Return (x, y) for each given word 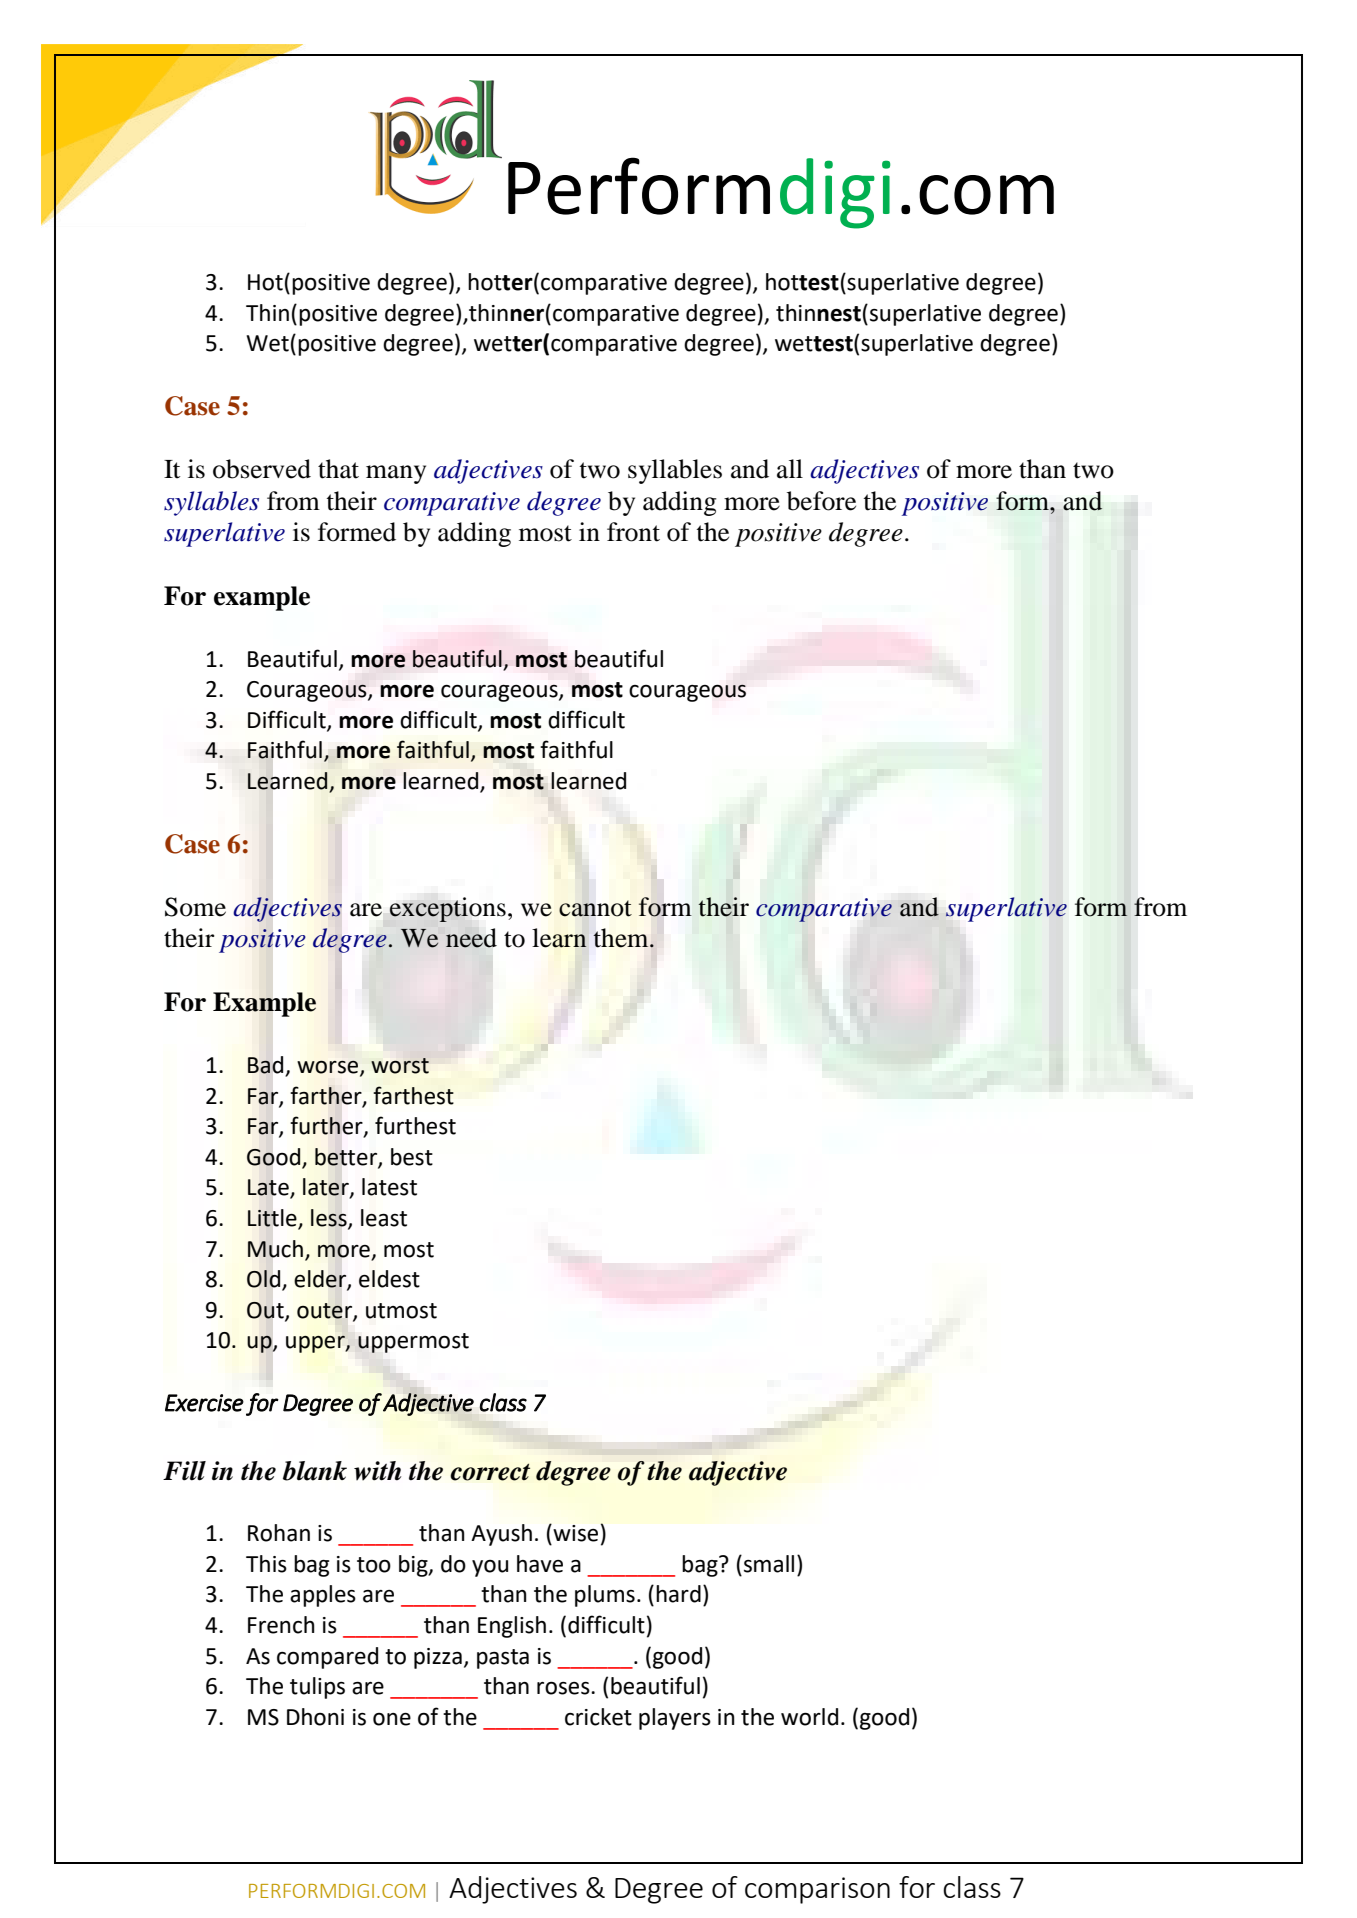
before (821, 501)
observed (262, 469)
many (396, 474)
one (392, 1719)
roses (564, 1688)
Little (273, 1219)
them (622, 938)
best (412, 1157)
